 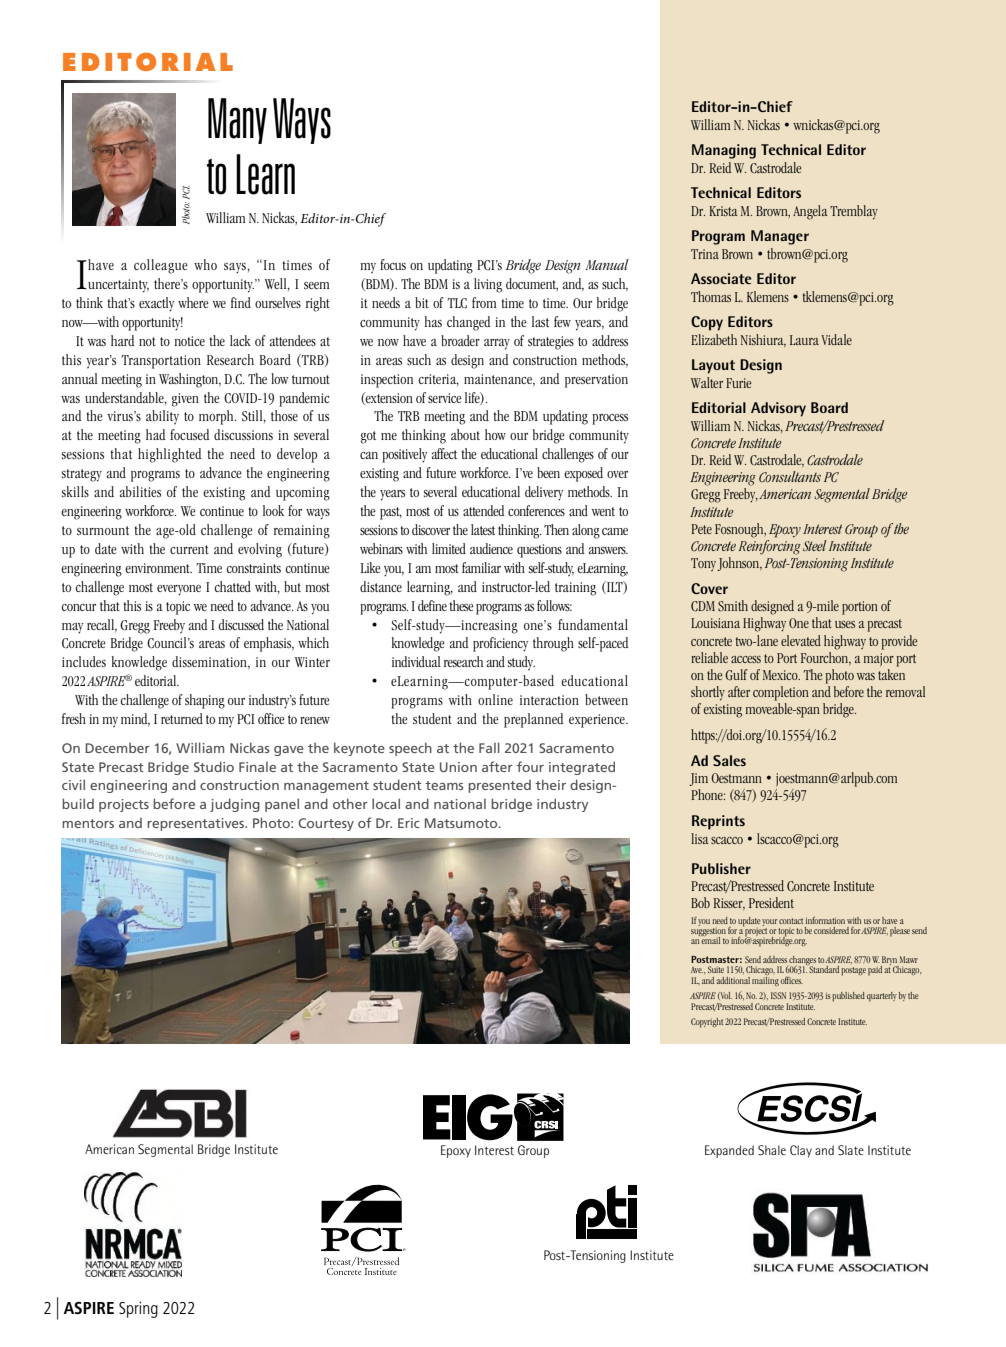 What do you see at coordinates (778, 995) in the page?
I see `ISSN` at bounding box center [778, 995].
